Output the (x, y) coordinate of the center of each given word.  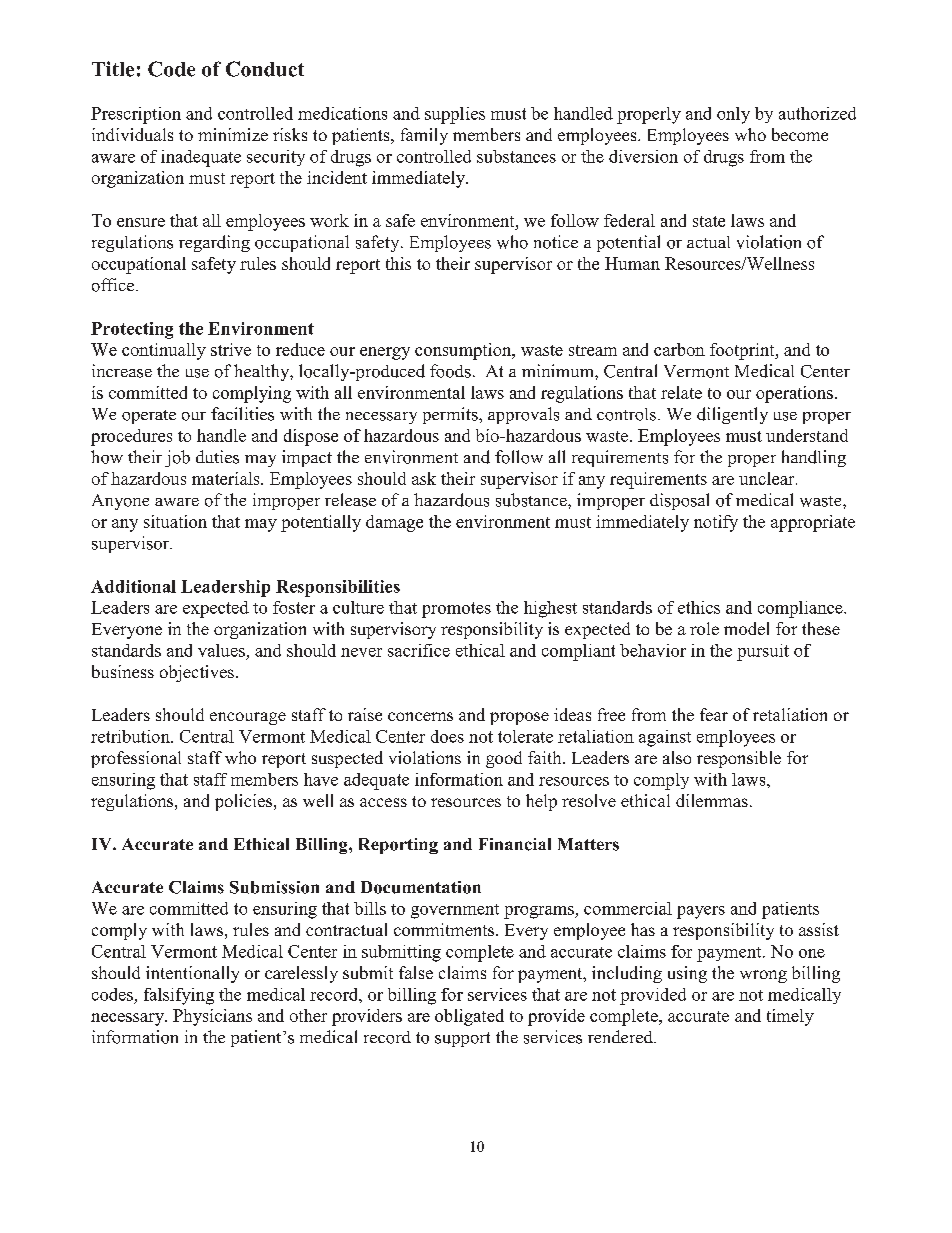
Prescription (136, 115)
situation (175, 521)
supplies (455, 115)
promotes (456, 610)
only (733, 115)
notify (716, 523)
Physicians (212, 1017)
